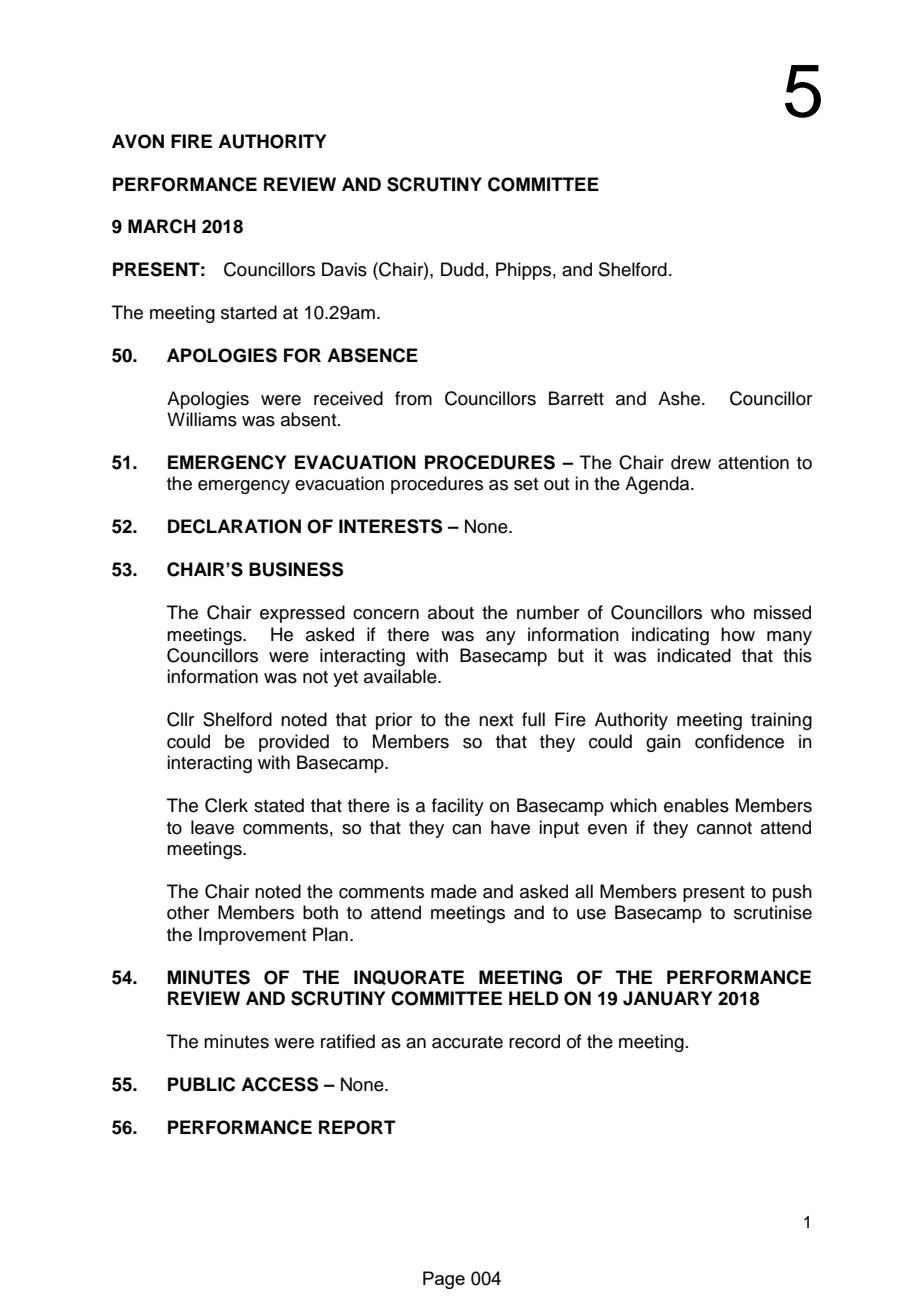 This screenshot has width=924, height=1308. I want to click on drew, so click(691, 462).
